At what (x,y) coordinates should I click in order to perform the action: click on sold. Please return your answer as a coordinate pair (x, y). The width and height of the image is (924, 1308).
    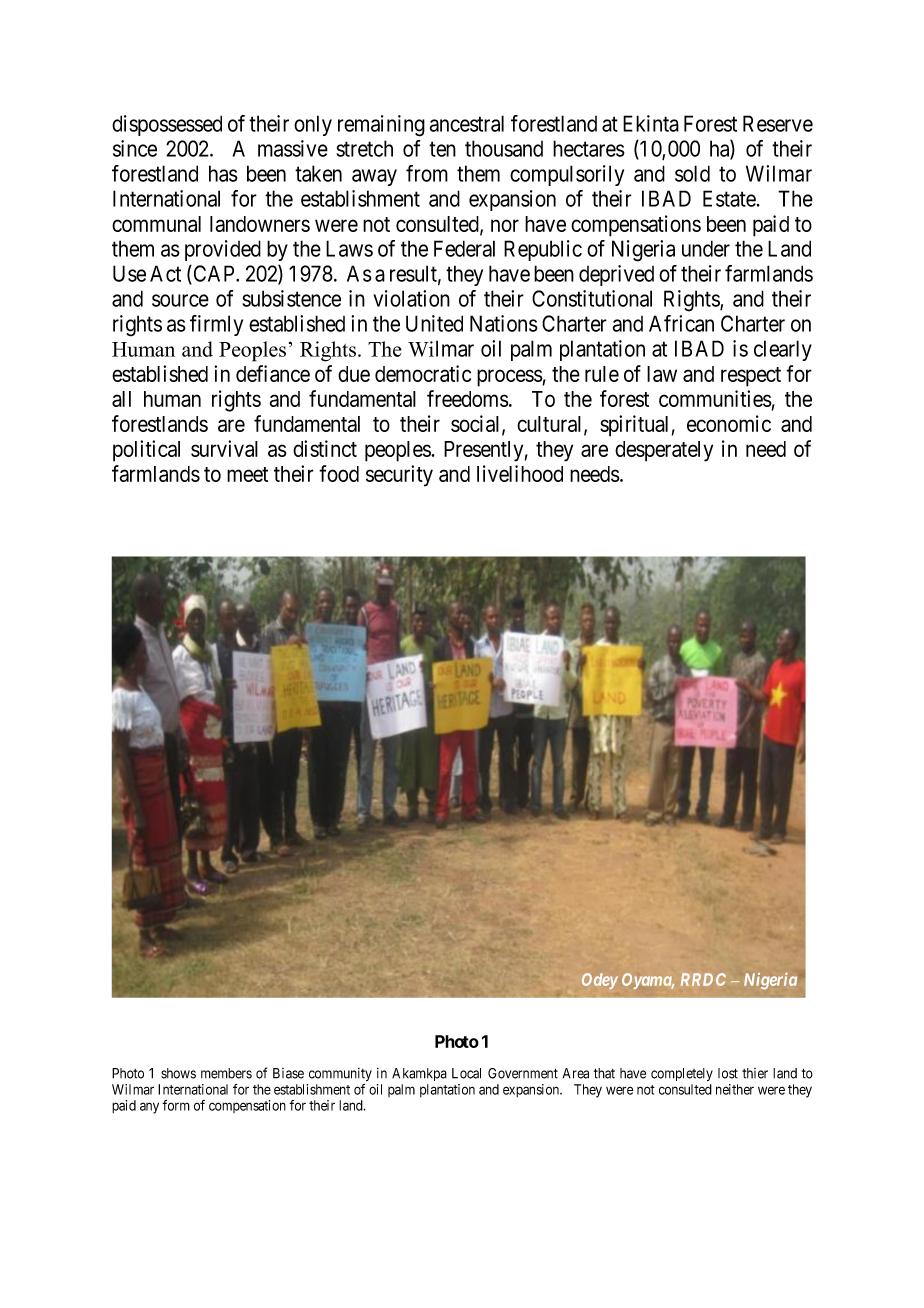
    Looking at the image, I should click on (692, 173).
